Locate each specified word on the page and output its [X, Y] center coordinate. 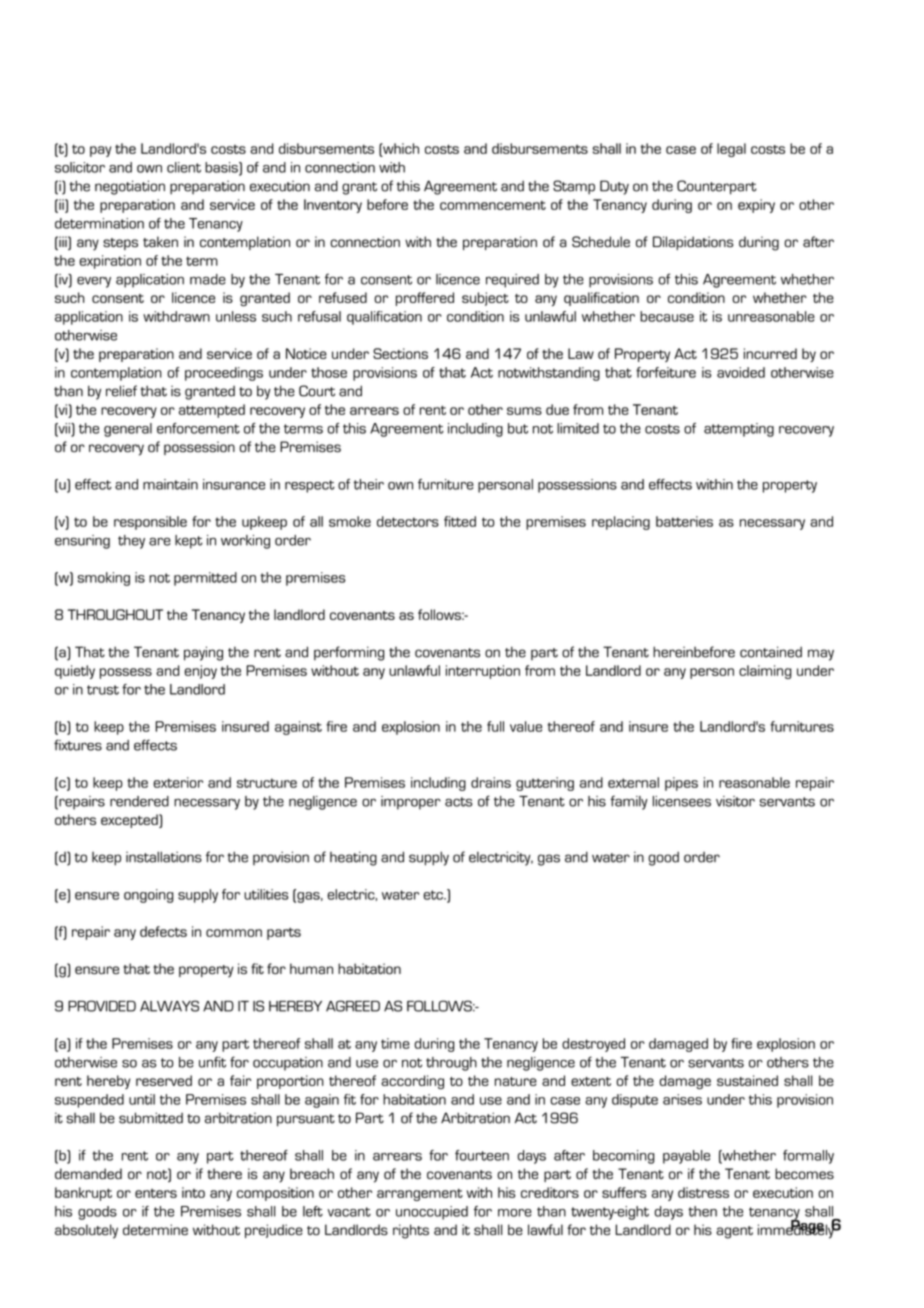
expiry [756, 206]
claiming [765, 672]
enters [156, 1193]
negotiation [130, 187]
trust [103, 690]
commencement [493, 205]
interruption [483, 672]
